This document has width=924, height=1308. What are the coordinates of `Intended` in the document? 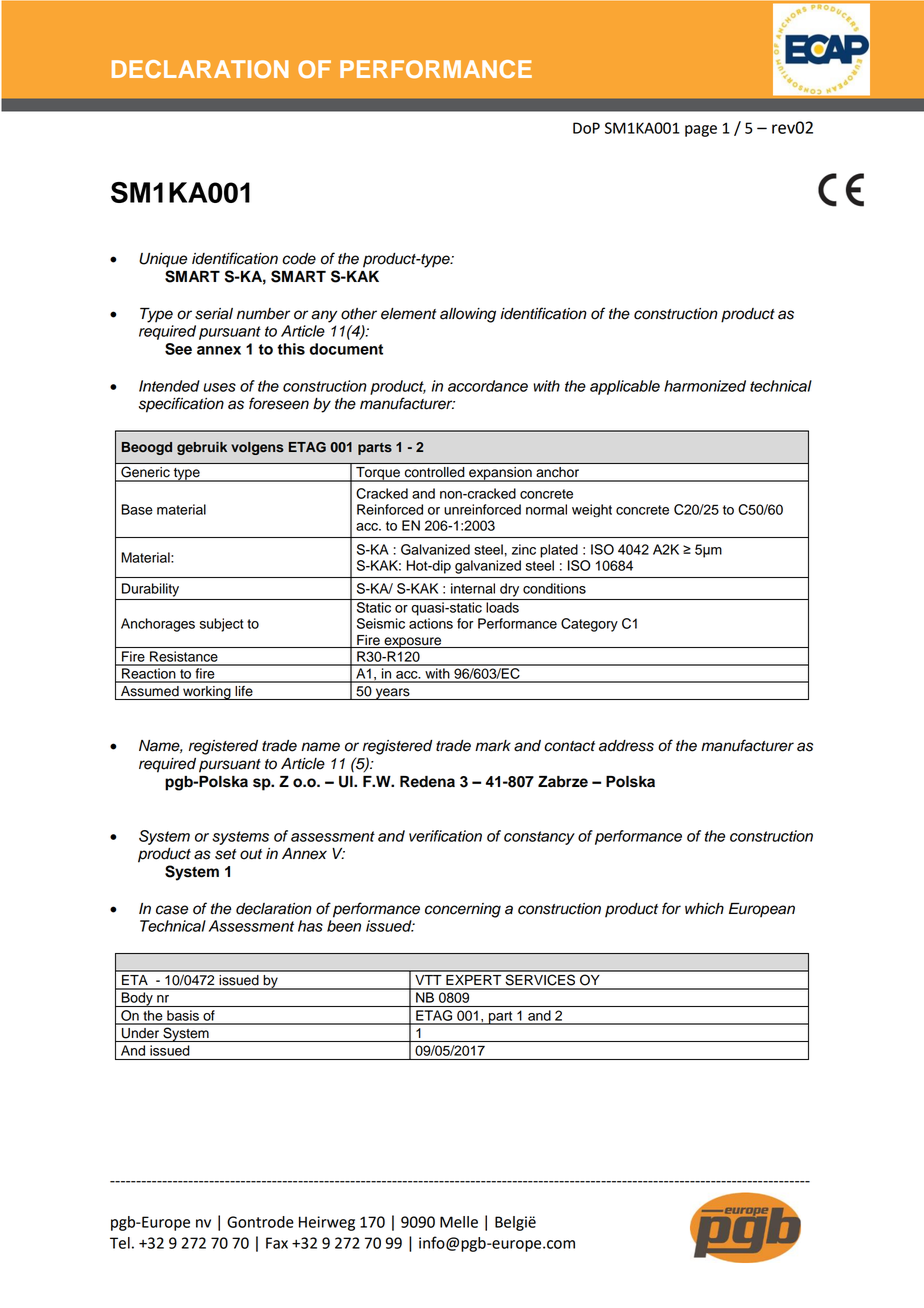 It's located at (169, 386).
